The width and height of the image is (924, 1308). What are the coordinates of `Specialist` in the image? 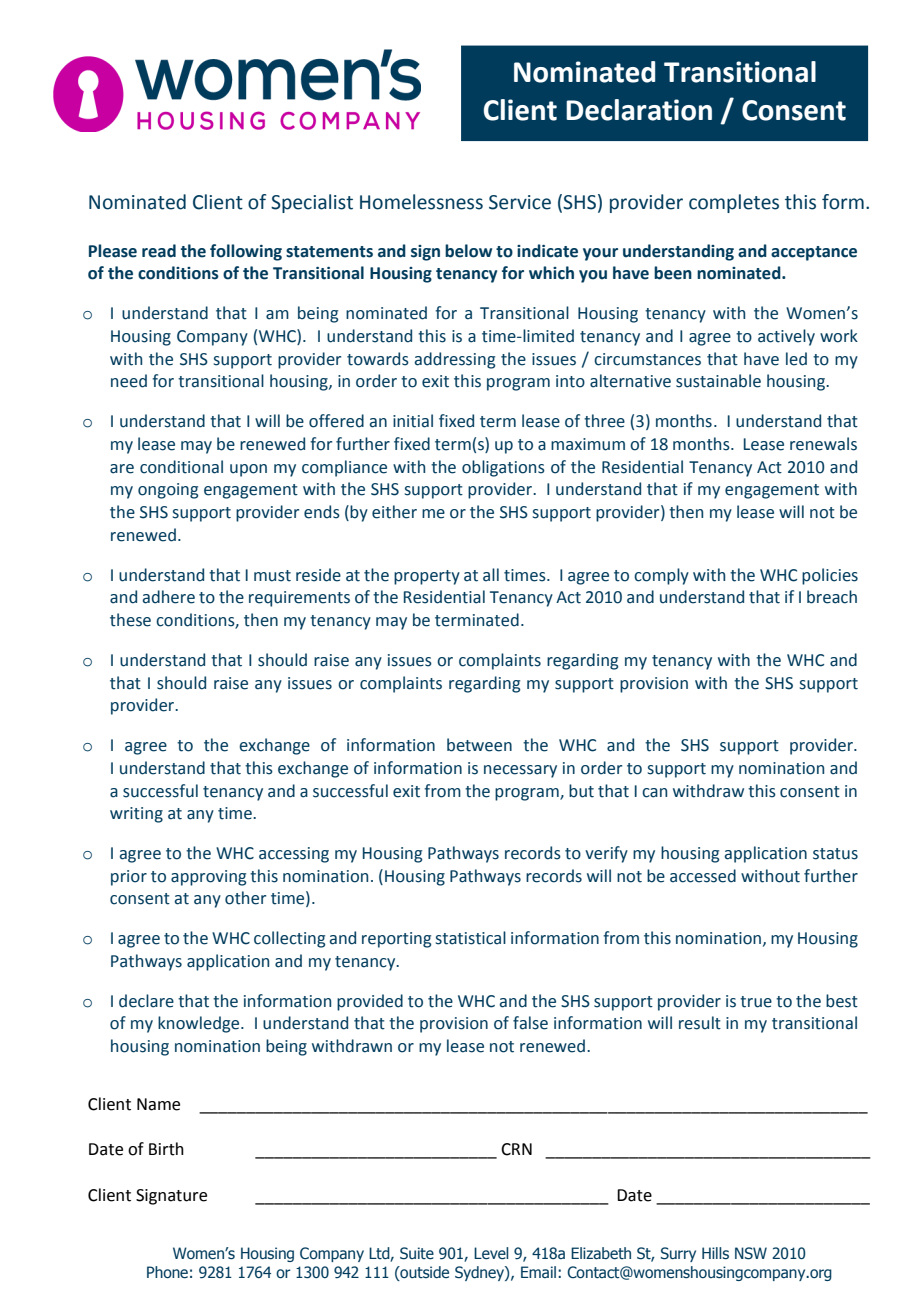 It's located at (312, 203).
